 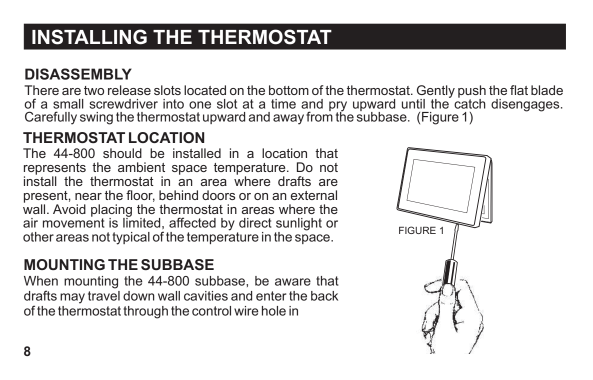 I want to click on away, so click(x=288, y=119).
